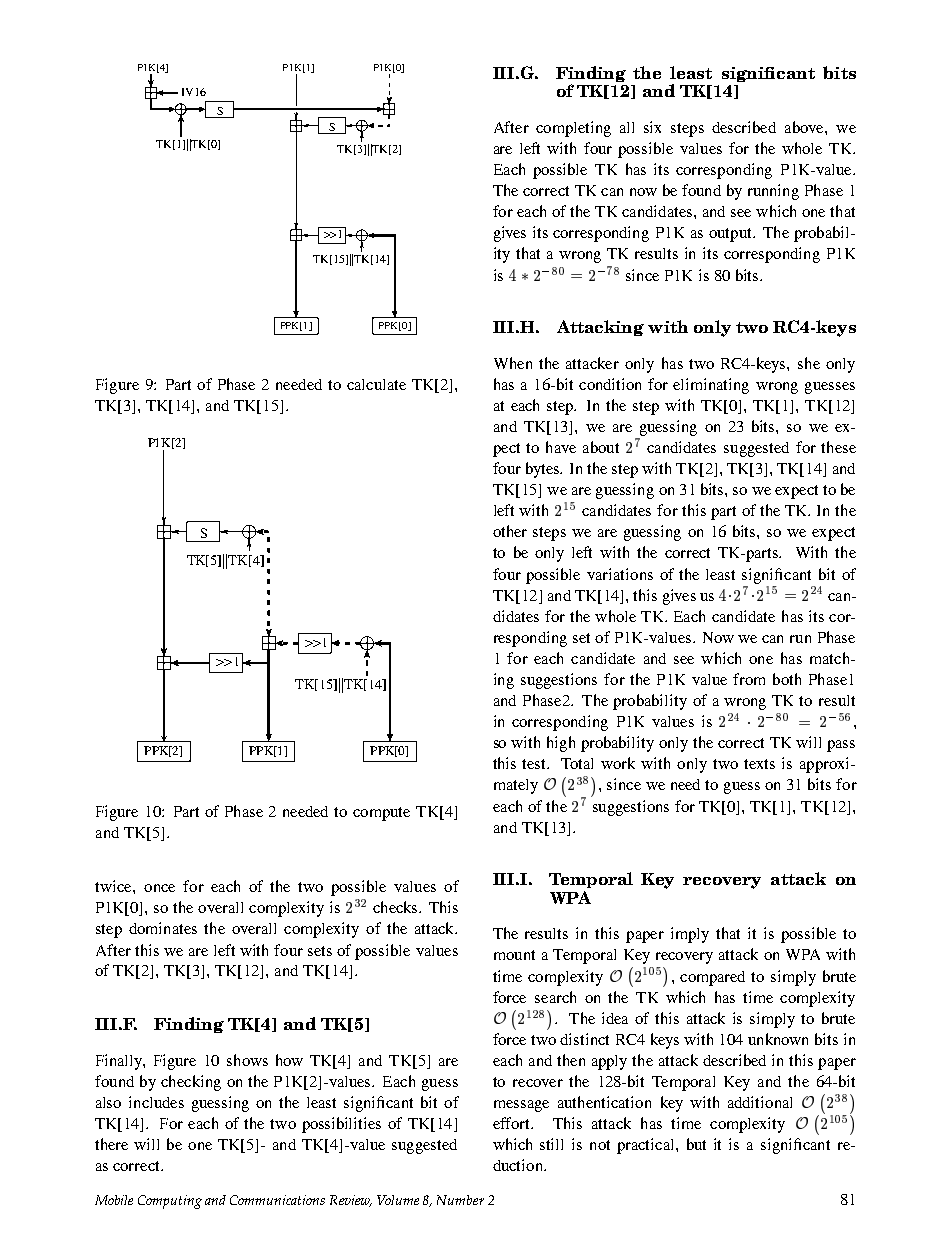 This screenshot has height=1233, width=952. Describe the element at coordinates (376, 384) in the screenshot. I see `calculate` at that location.
